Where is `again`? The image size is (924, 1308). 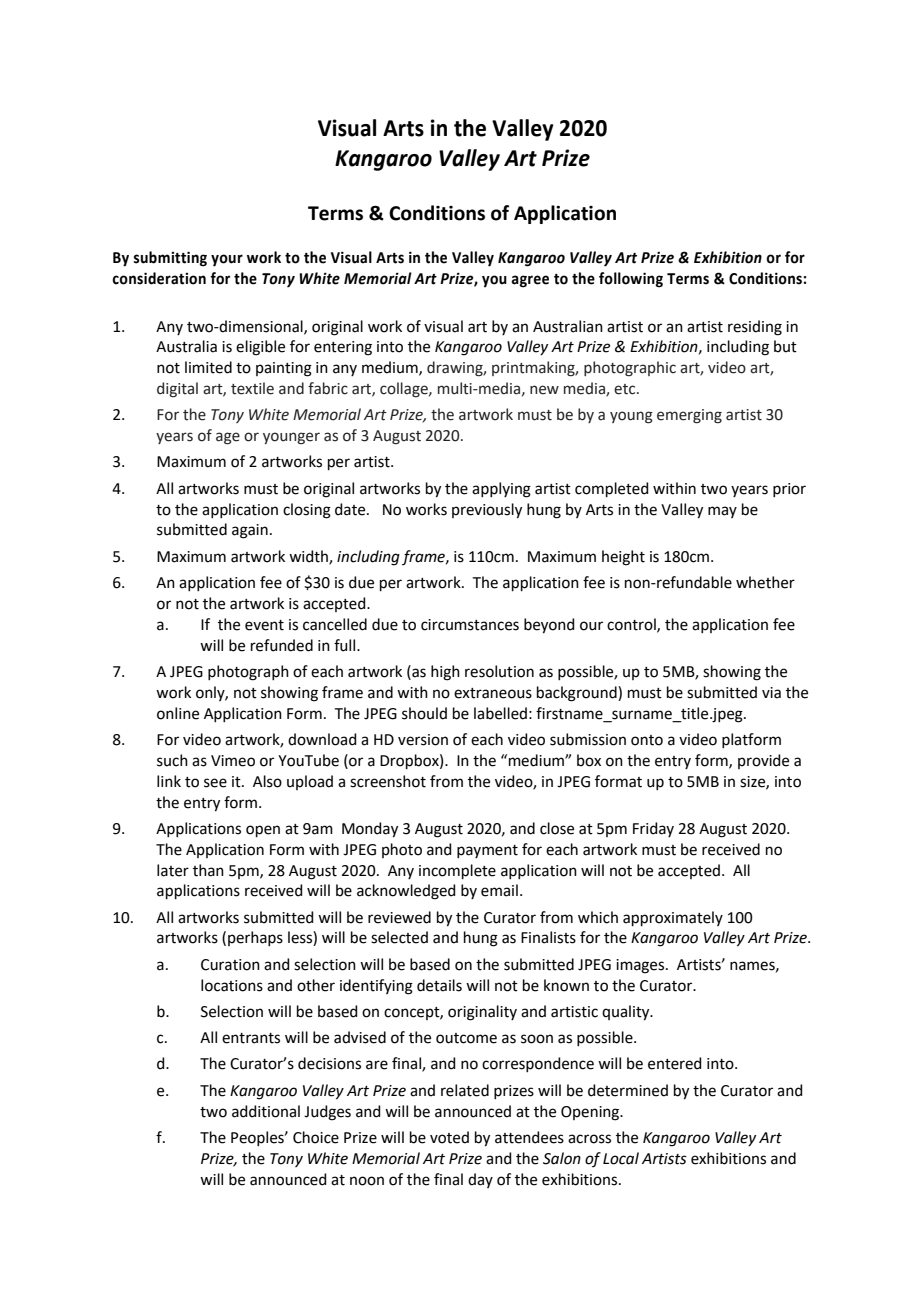
again is located at coordinates (250, 531).
